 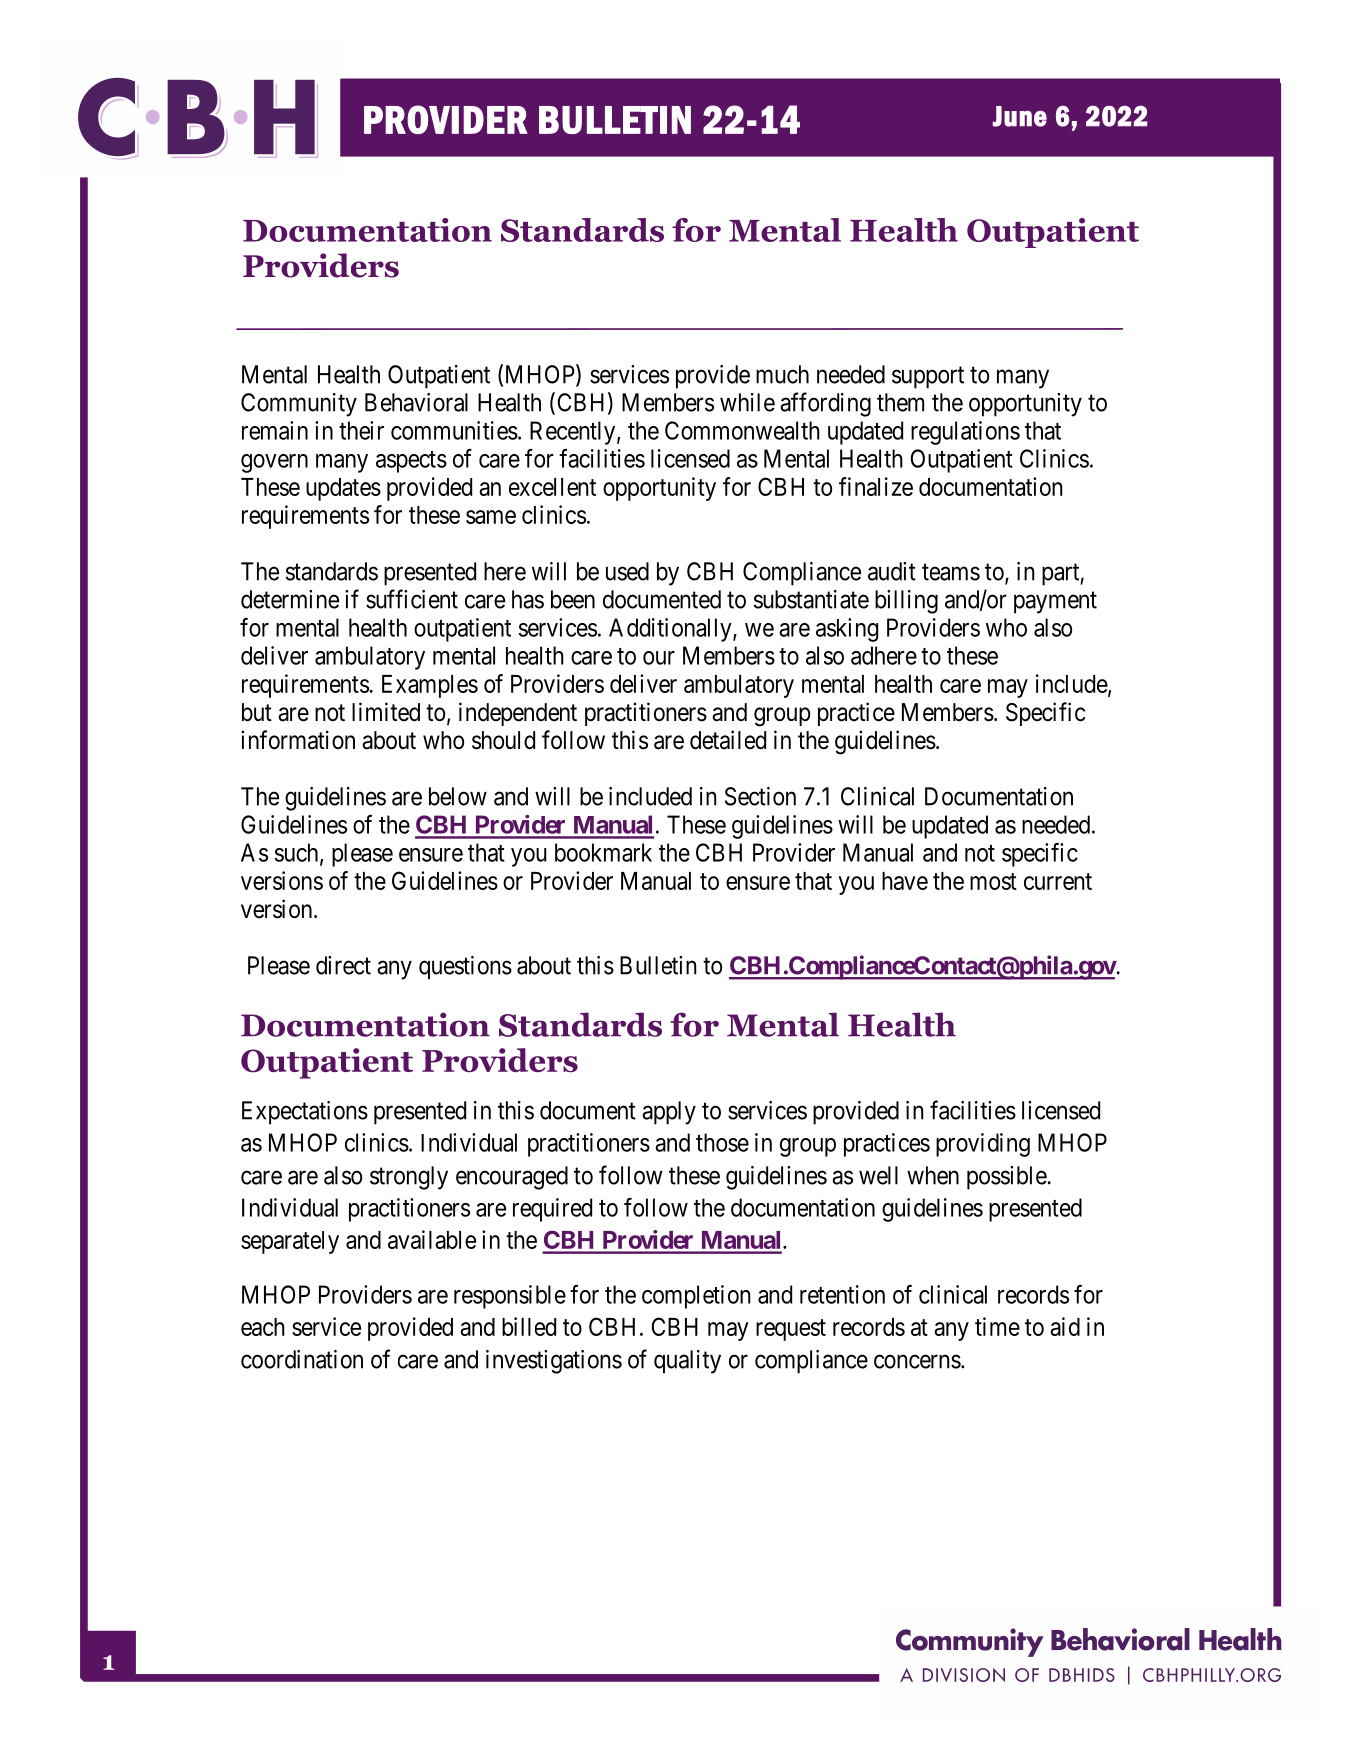 What do you see at coordinates (782, 374) in the page?
I see `much` at bounding box center [782, 374].
